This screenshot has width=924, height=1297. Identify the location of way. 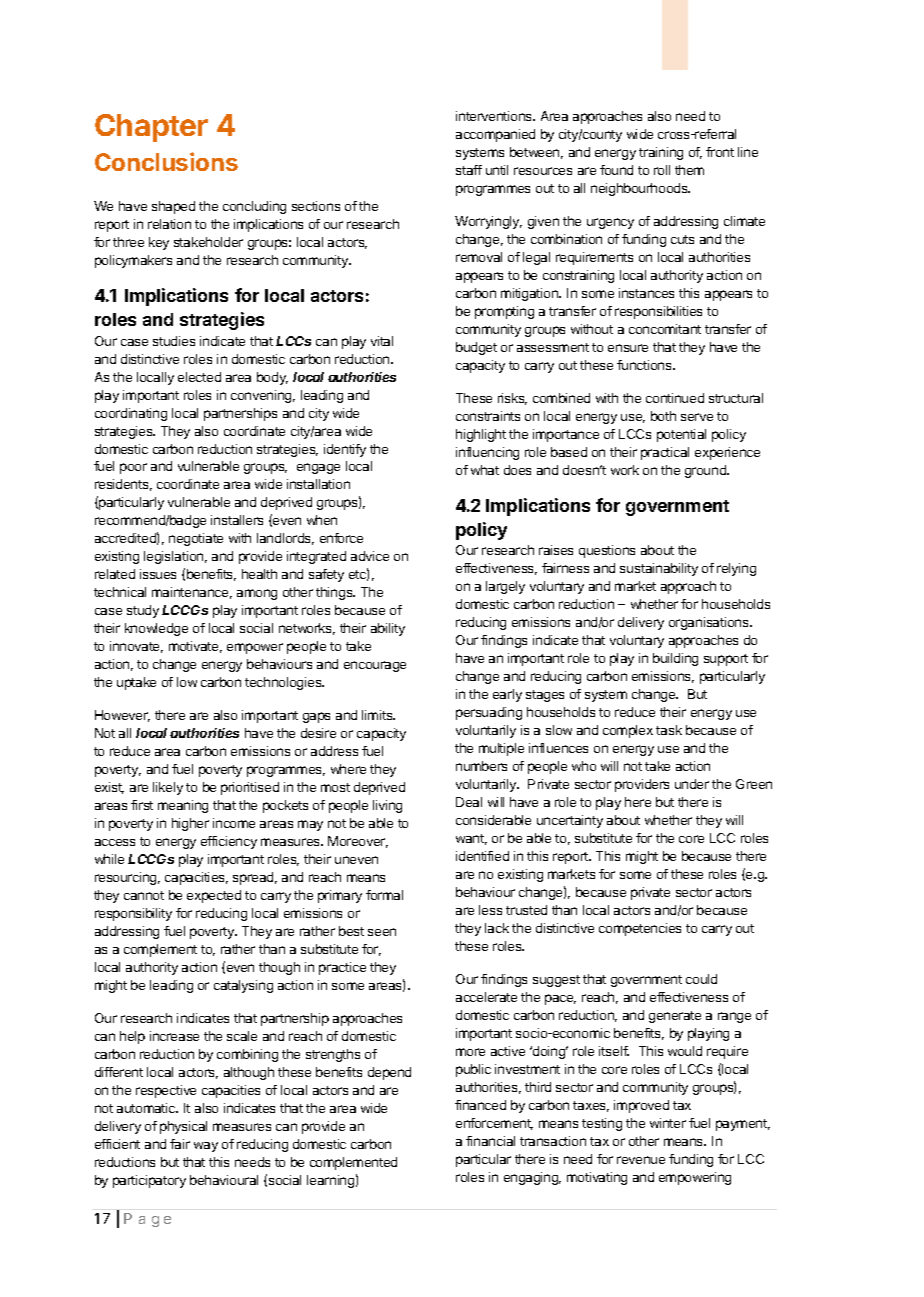
(206, 1147).
